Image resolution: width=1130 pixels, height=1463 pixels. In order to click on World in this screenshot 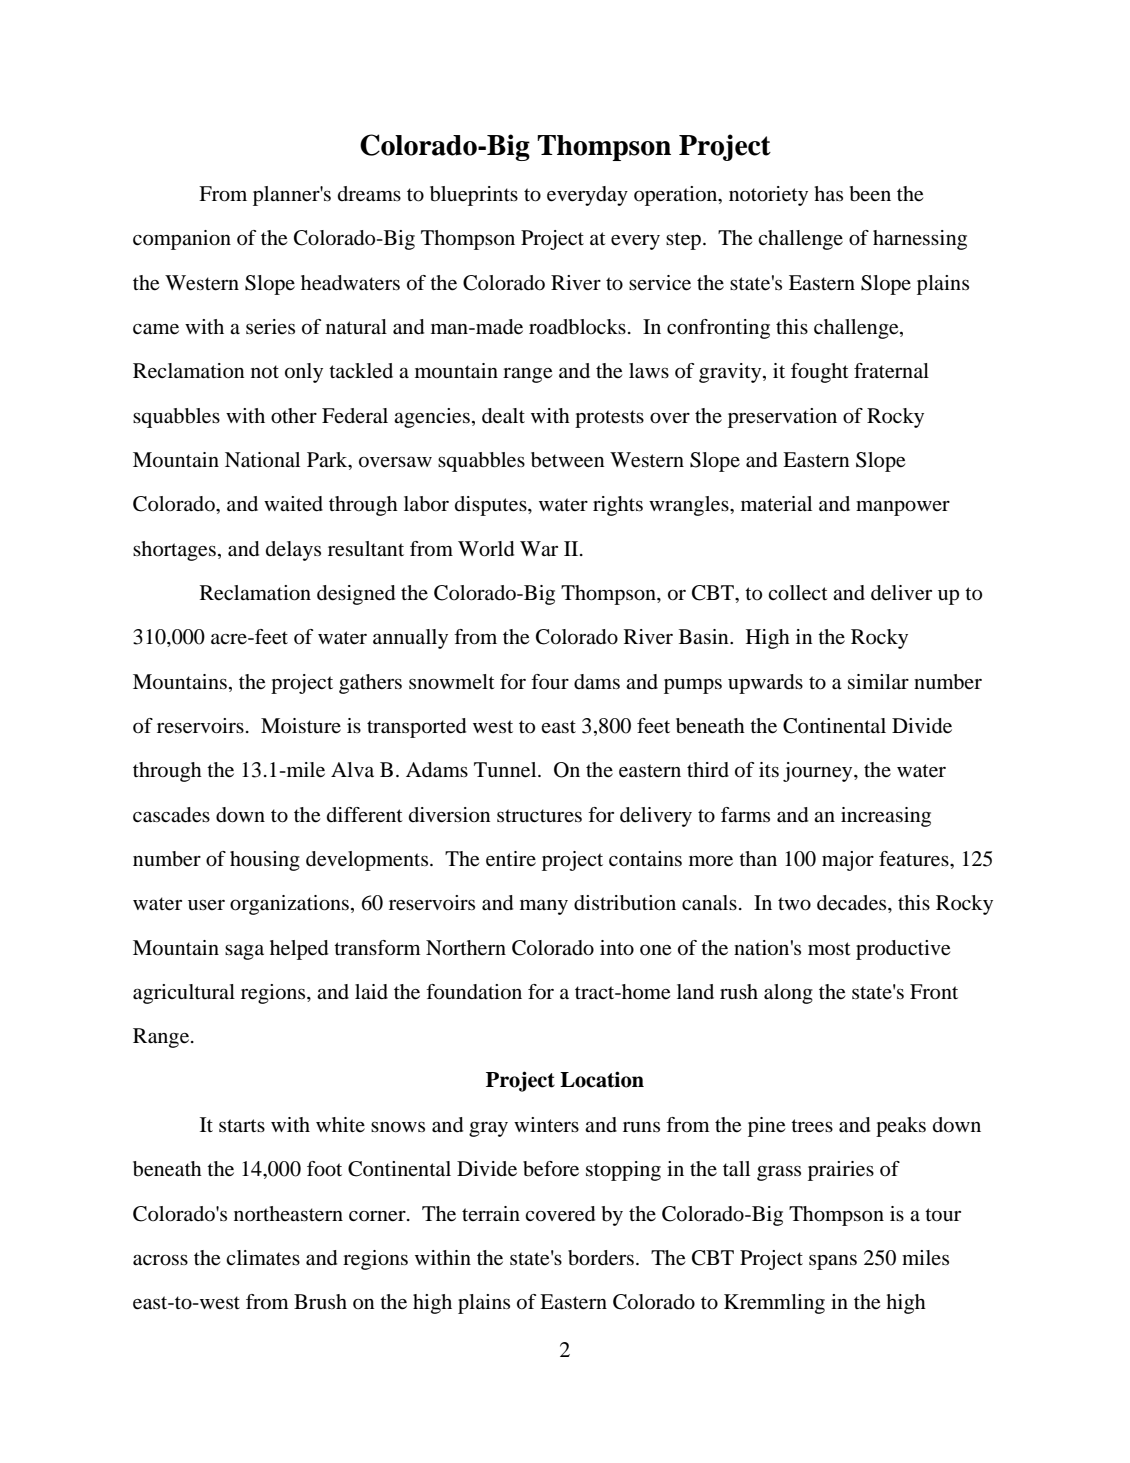, I will do `click(486, 549)`.
